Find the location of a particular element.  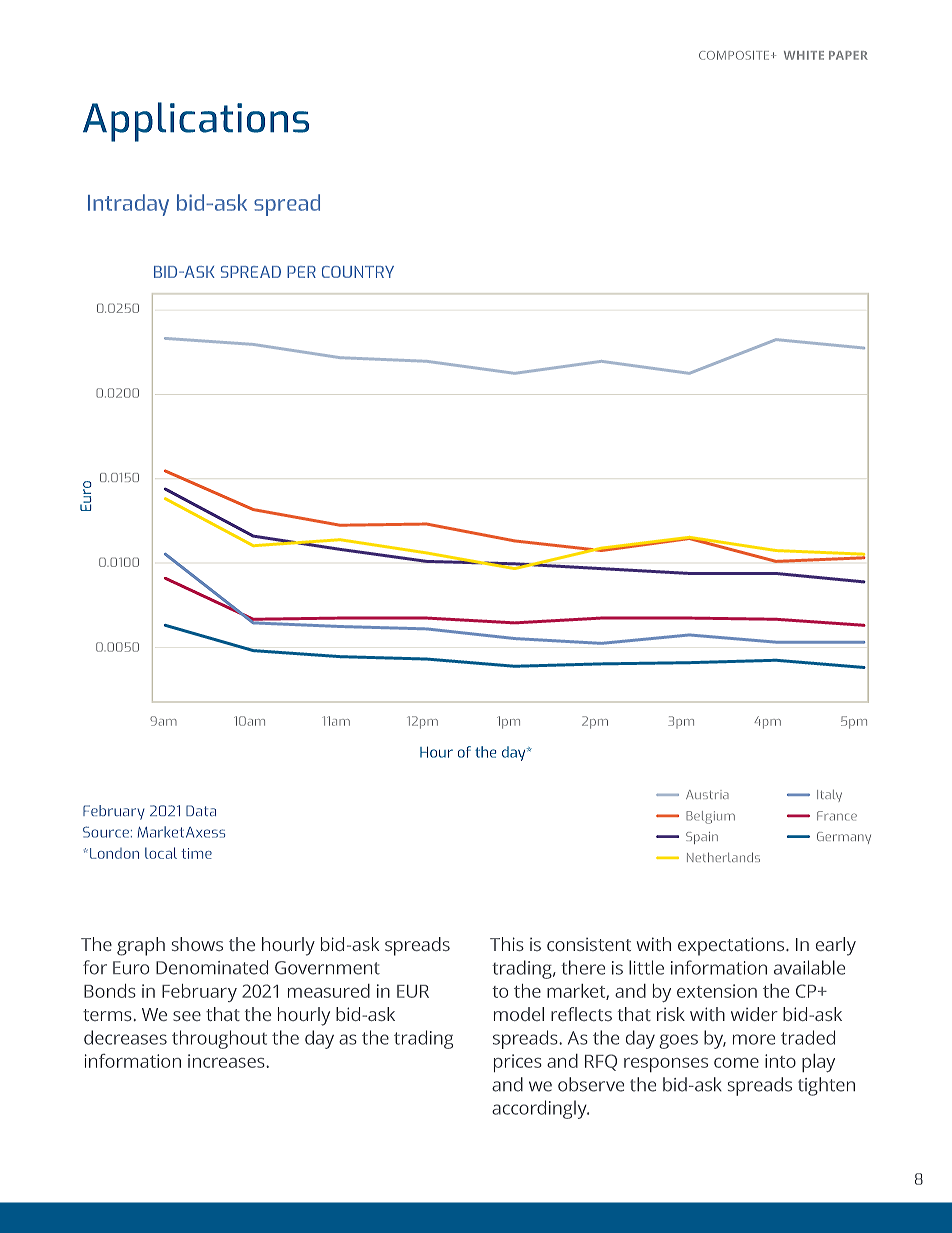

increases is located at coordinates (227, 1061).
